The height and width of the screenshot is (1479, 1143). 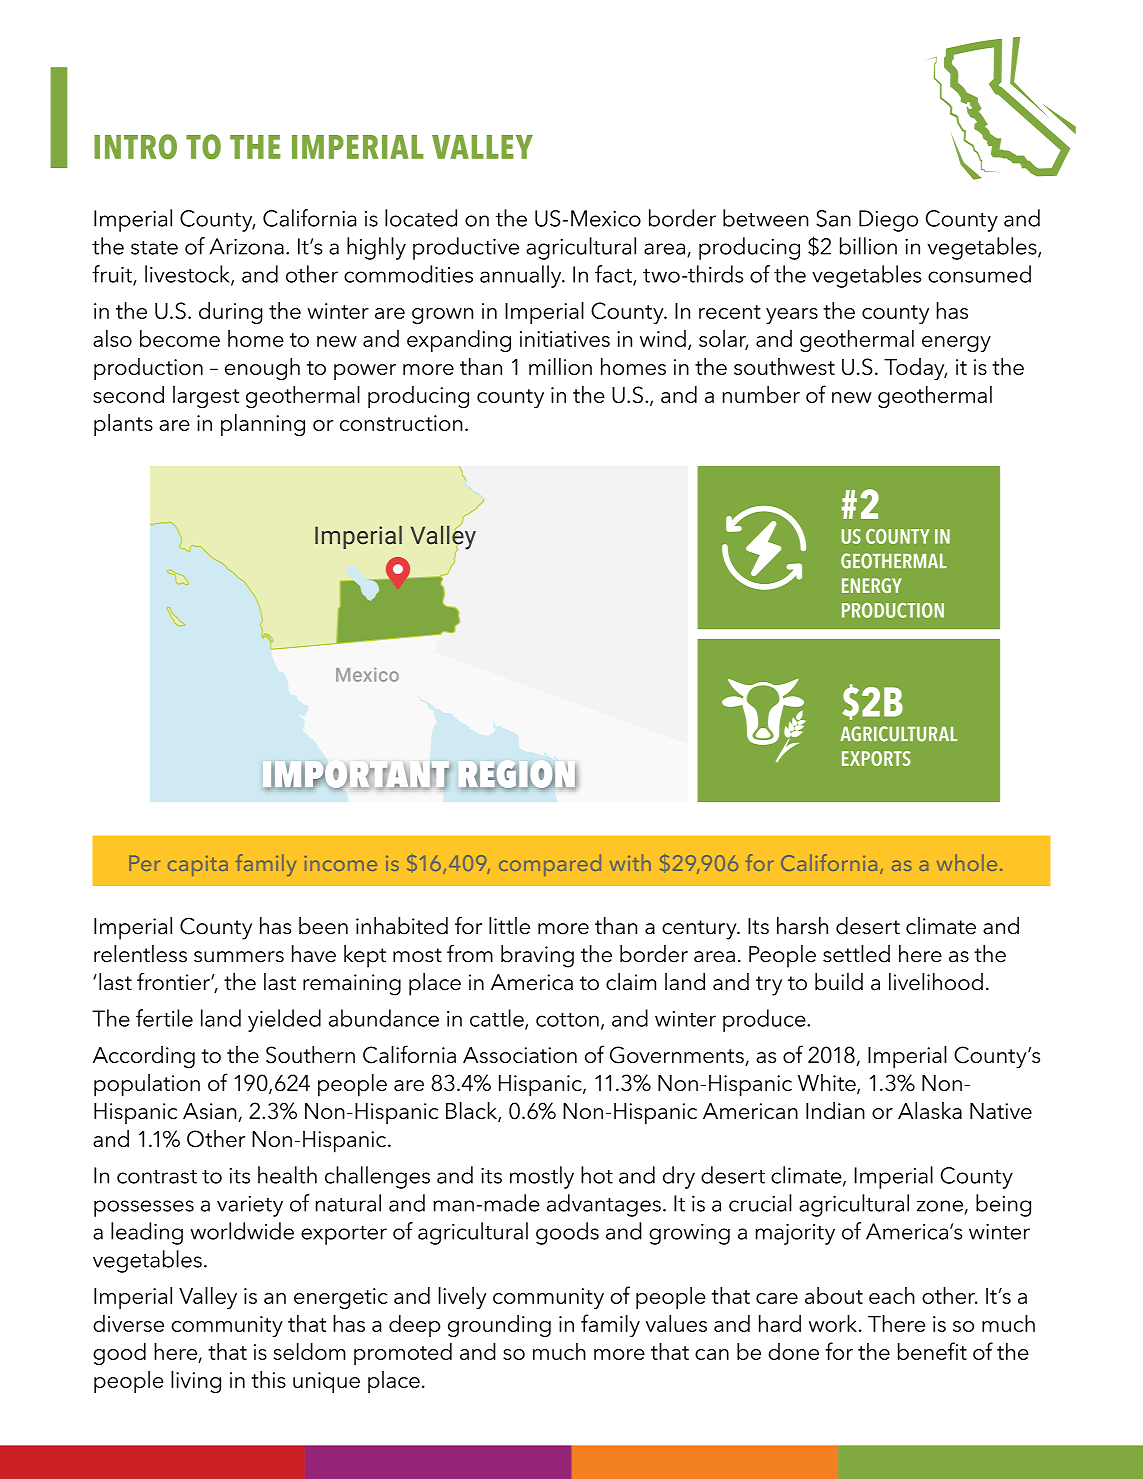 I want to click on capita, so click(x=198, y=866).
